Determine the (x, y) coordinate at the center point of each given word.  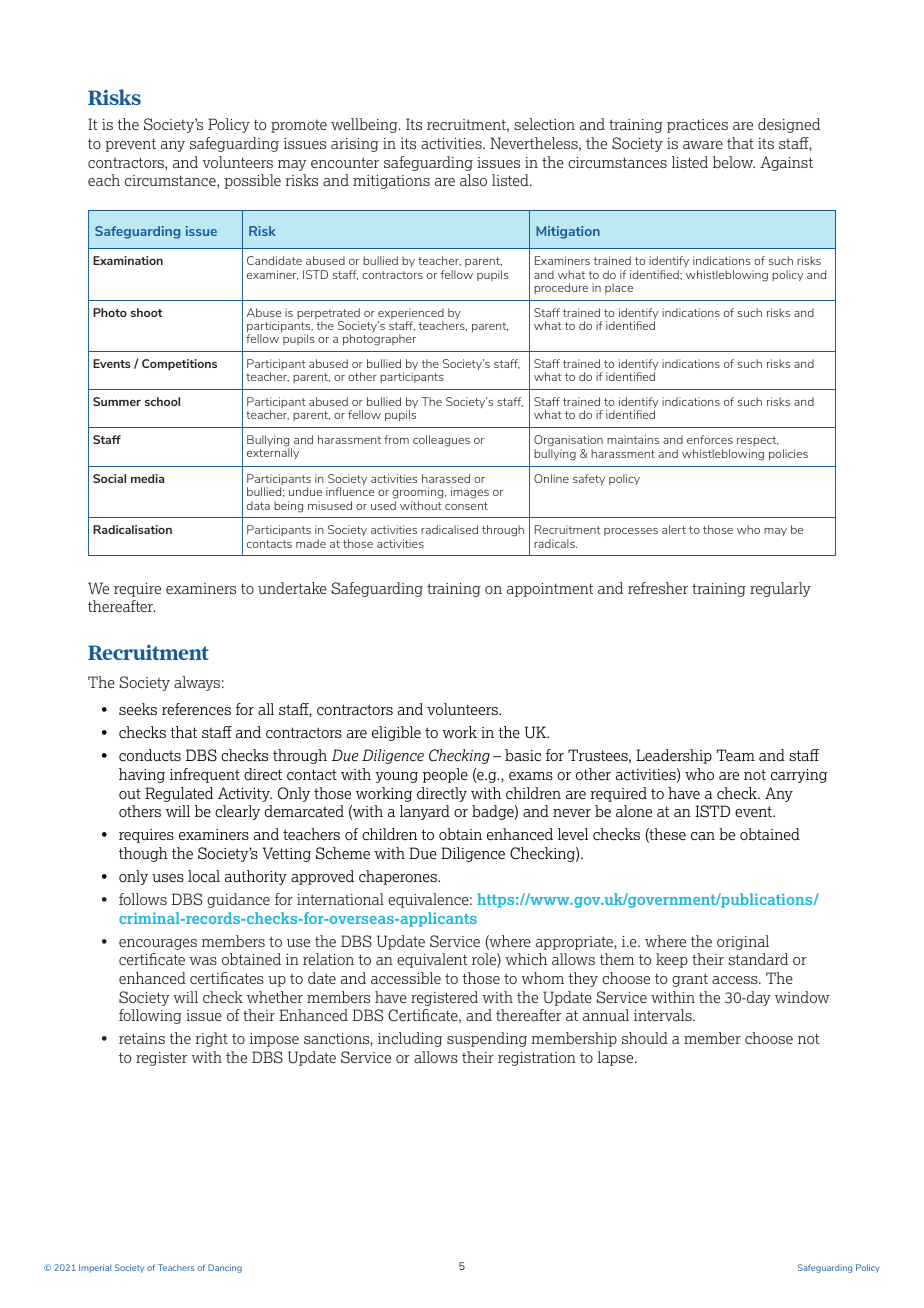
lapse (616, 1058)
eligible (396, 733)
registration (537, 1059)
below (734, 162)
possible (252, 181)
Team (736, 755)
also (473, 180)
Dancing (225, 1268)
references (196, 709)
